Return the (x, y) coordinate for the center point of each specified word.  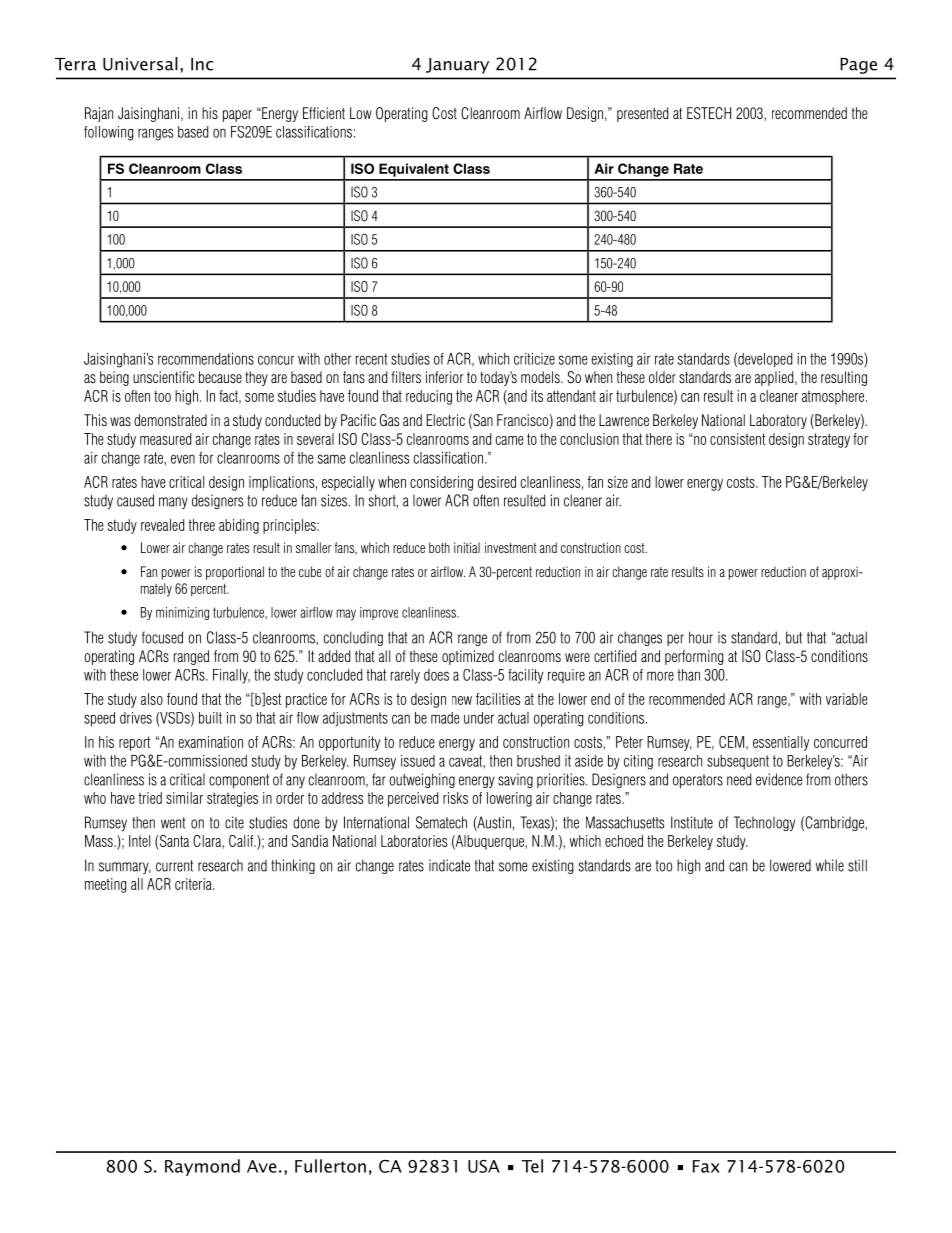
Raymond (202, 1167)
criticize (534, 359)
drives (136, 718)
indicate (449, 865)
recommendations (206, 359)
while (830, 865)
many (173, 503)
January (457, 66)
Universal (140, 64)
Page (858, 66)
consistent (737, 439)
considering (441, 483)
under (479, 718)
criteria (194, 884)
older (662, 377)
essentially (781, 743)
